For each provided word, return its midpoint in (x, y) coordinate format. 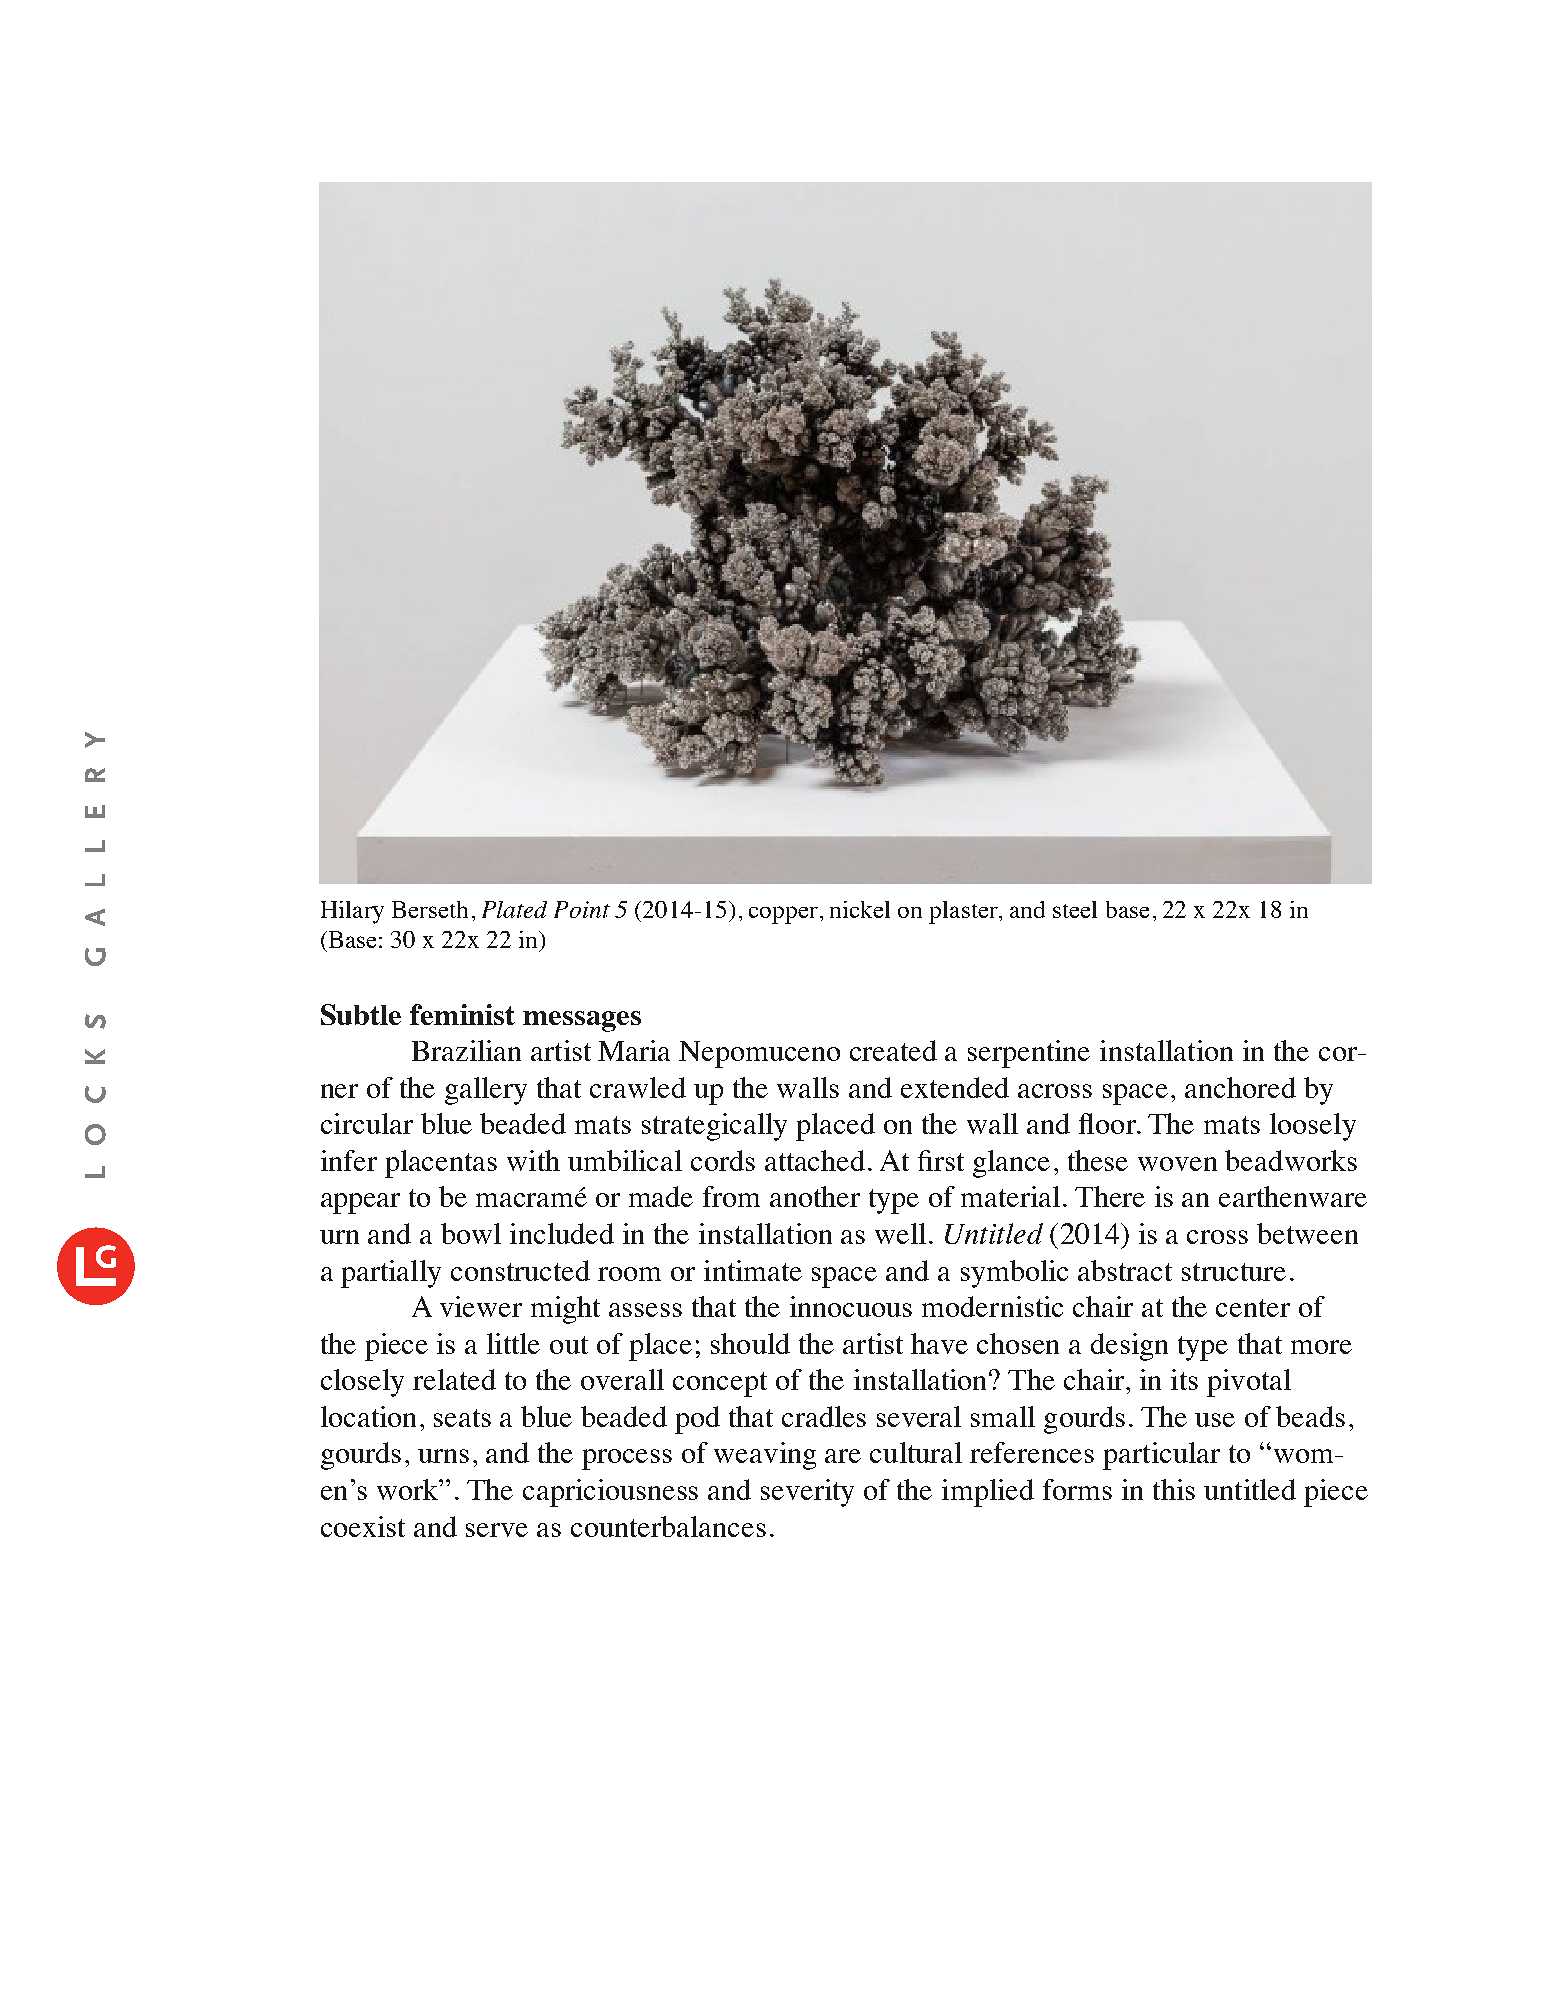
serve (497, 1530)
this (1174, 1489)
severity (807, 1493)
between (1307, 1233)
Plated (514, 909)
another (815, 1196)
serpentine (1029, 1054)
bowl (471, 1233)
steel (1075, 909)
